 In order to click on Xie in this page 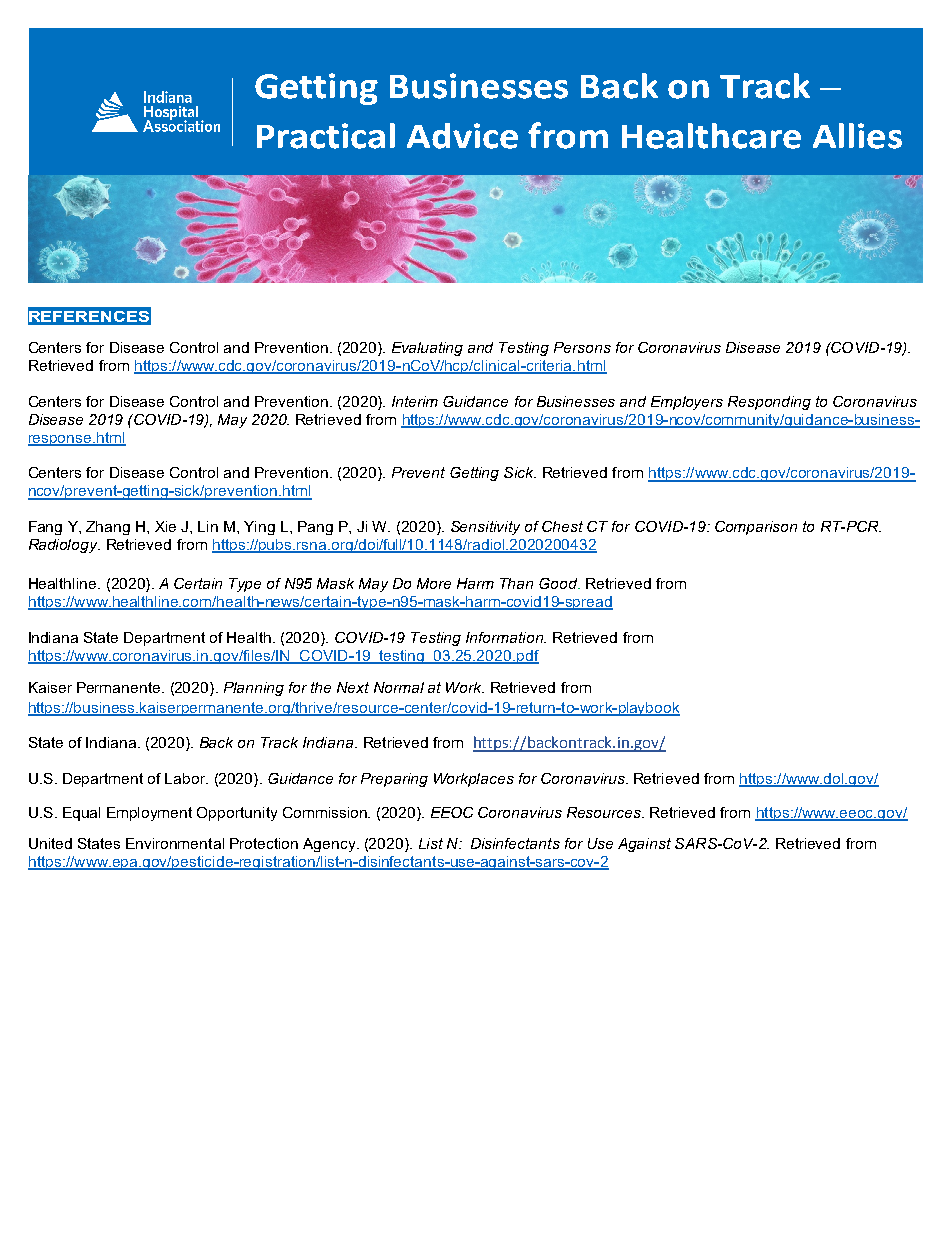, I will do `click(165, 526)`.
